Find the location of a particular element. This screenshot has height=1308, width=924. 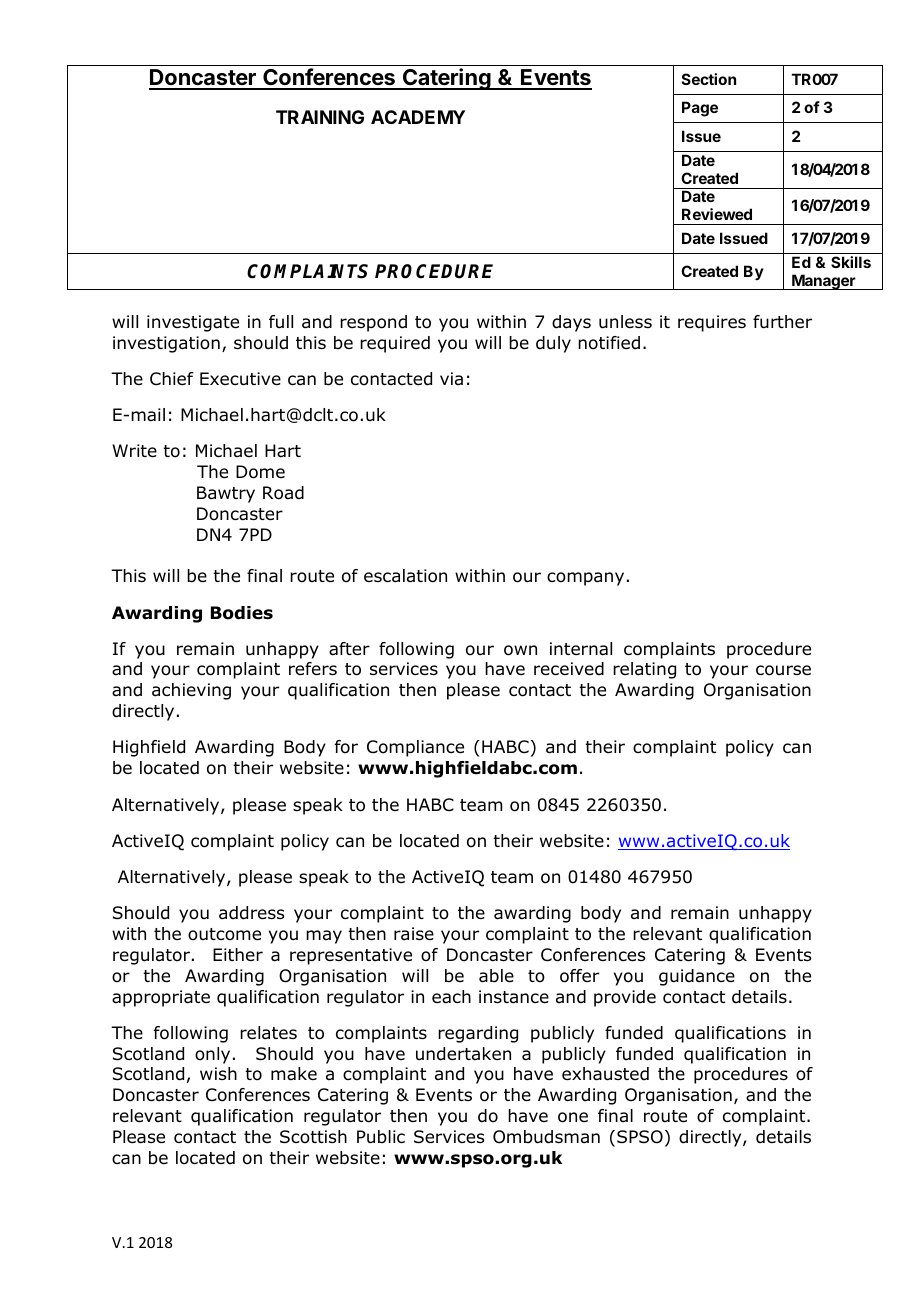

ACADEMY is located at coordinates (418, 117).
